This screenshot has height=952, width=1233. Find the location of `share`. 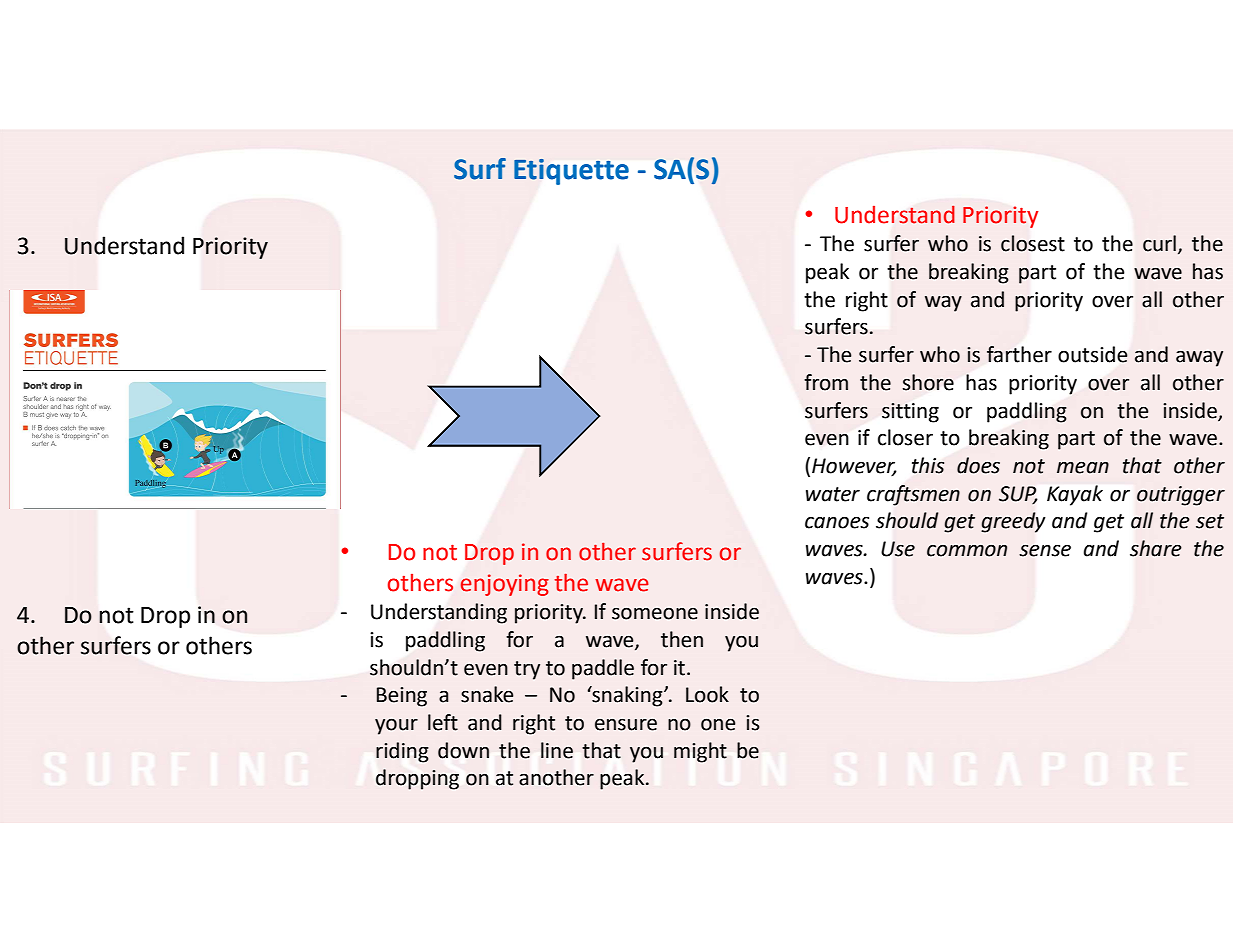

share is located at coordinates (1156, 548).
